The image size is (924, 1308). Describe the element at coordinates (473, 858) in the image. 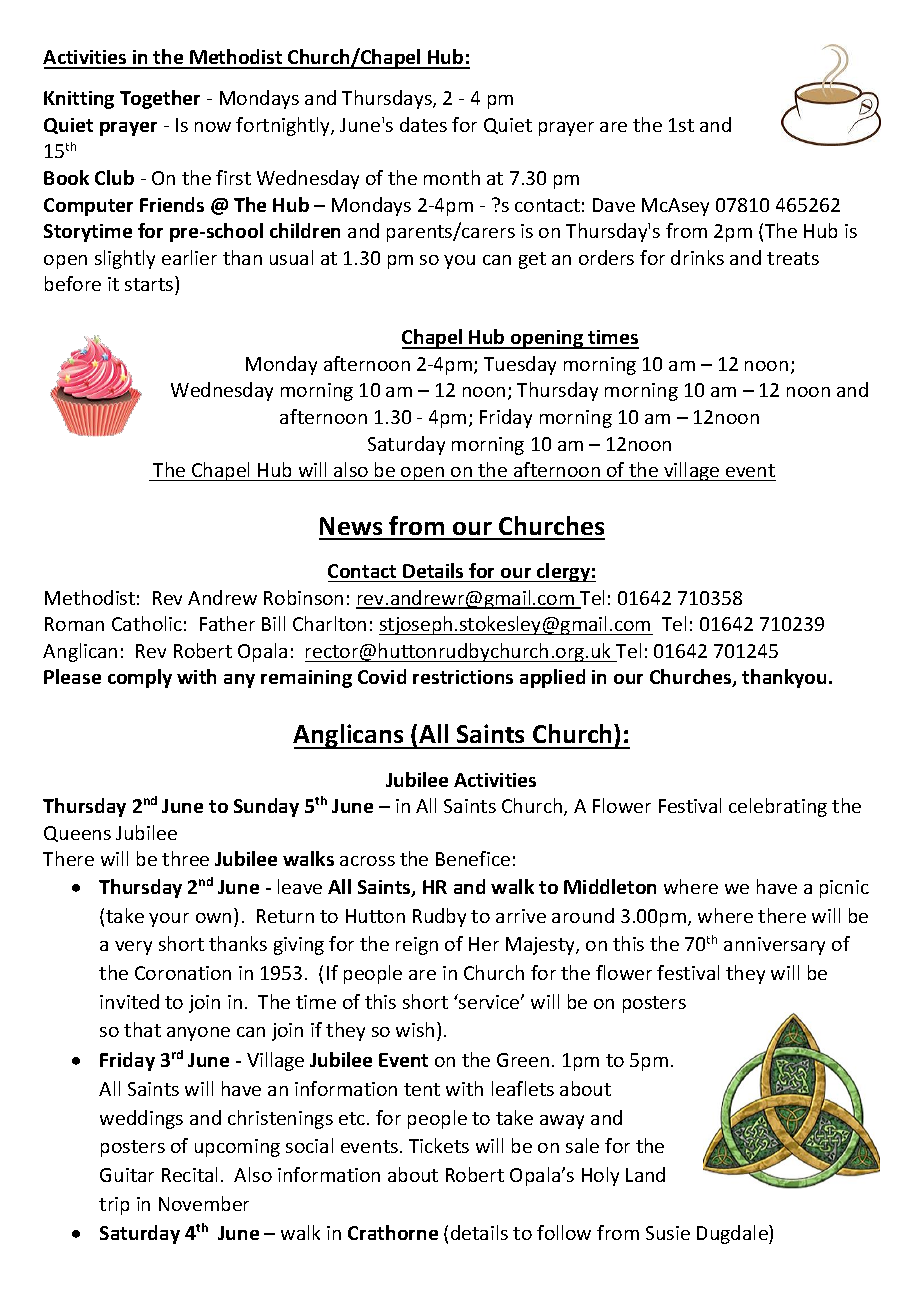

I see `Benefice` at that location.
